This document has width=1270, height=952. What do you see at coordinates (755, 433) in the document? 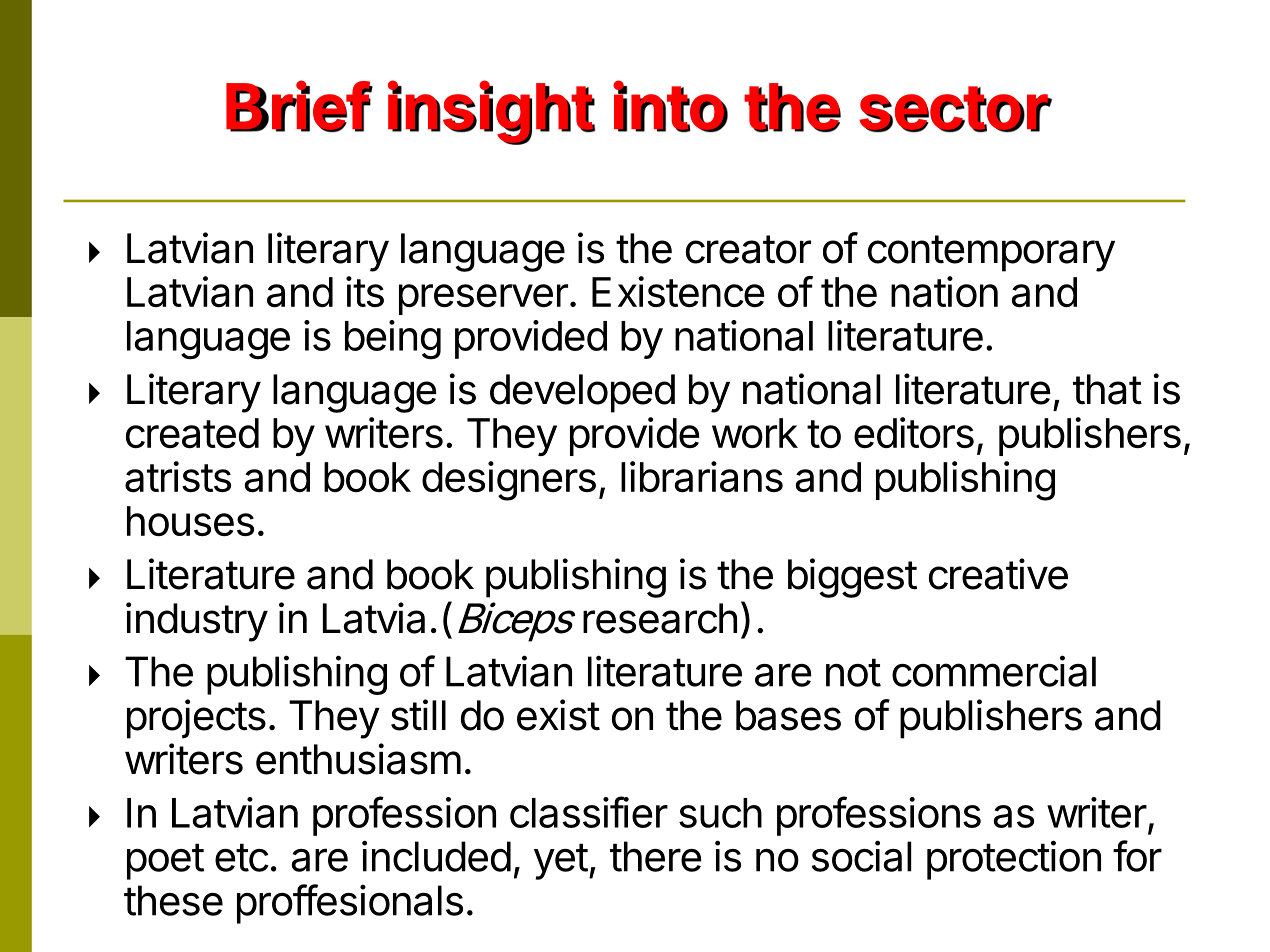
I see `work` at bounding box center [755, 433].
